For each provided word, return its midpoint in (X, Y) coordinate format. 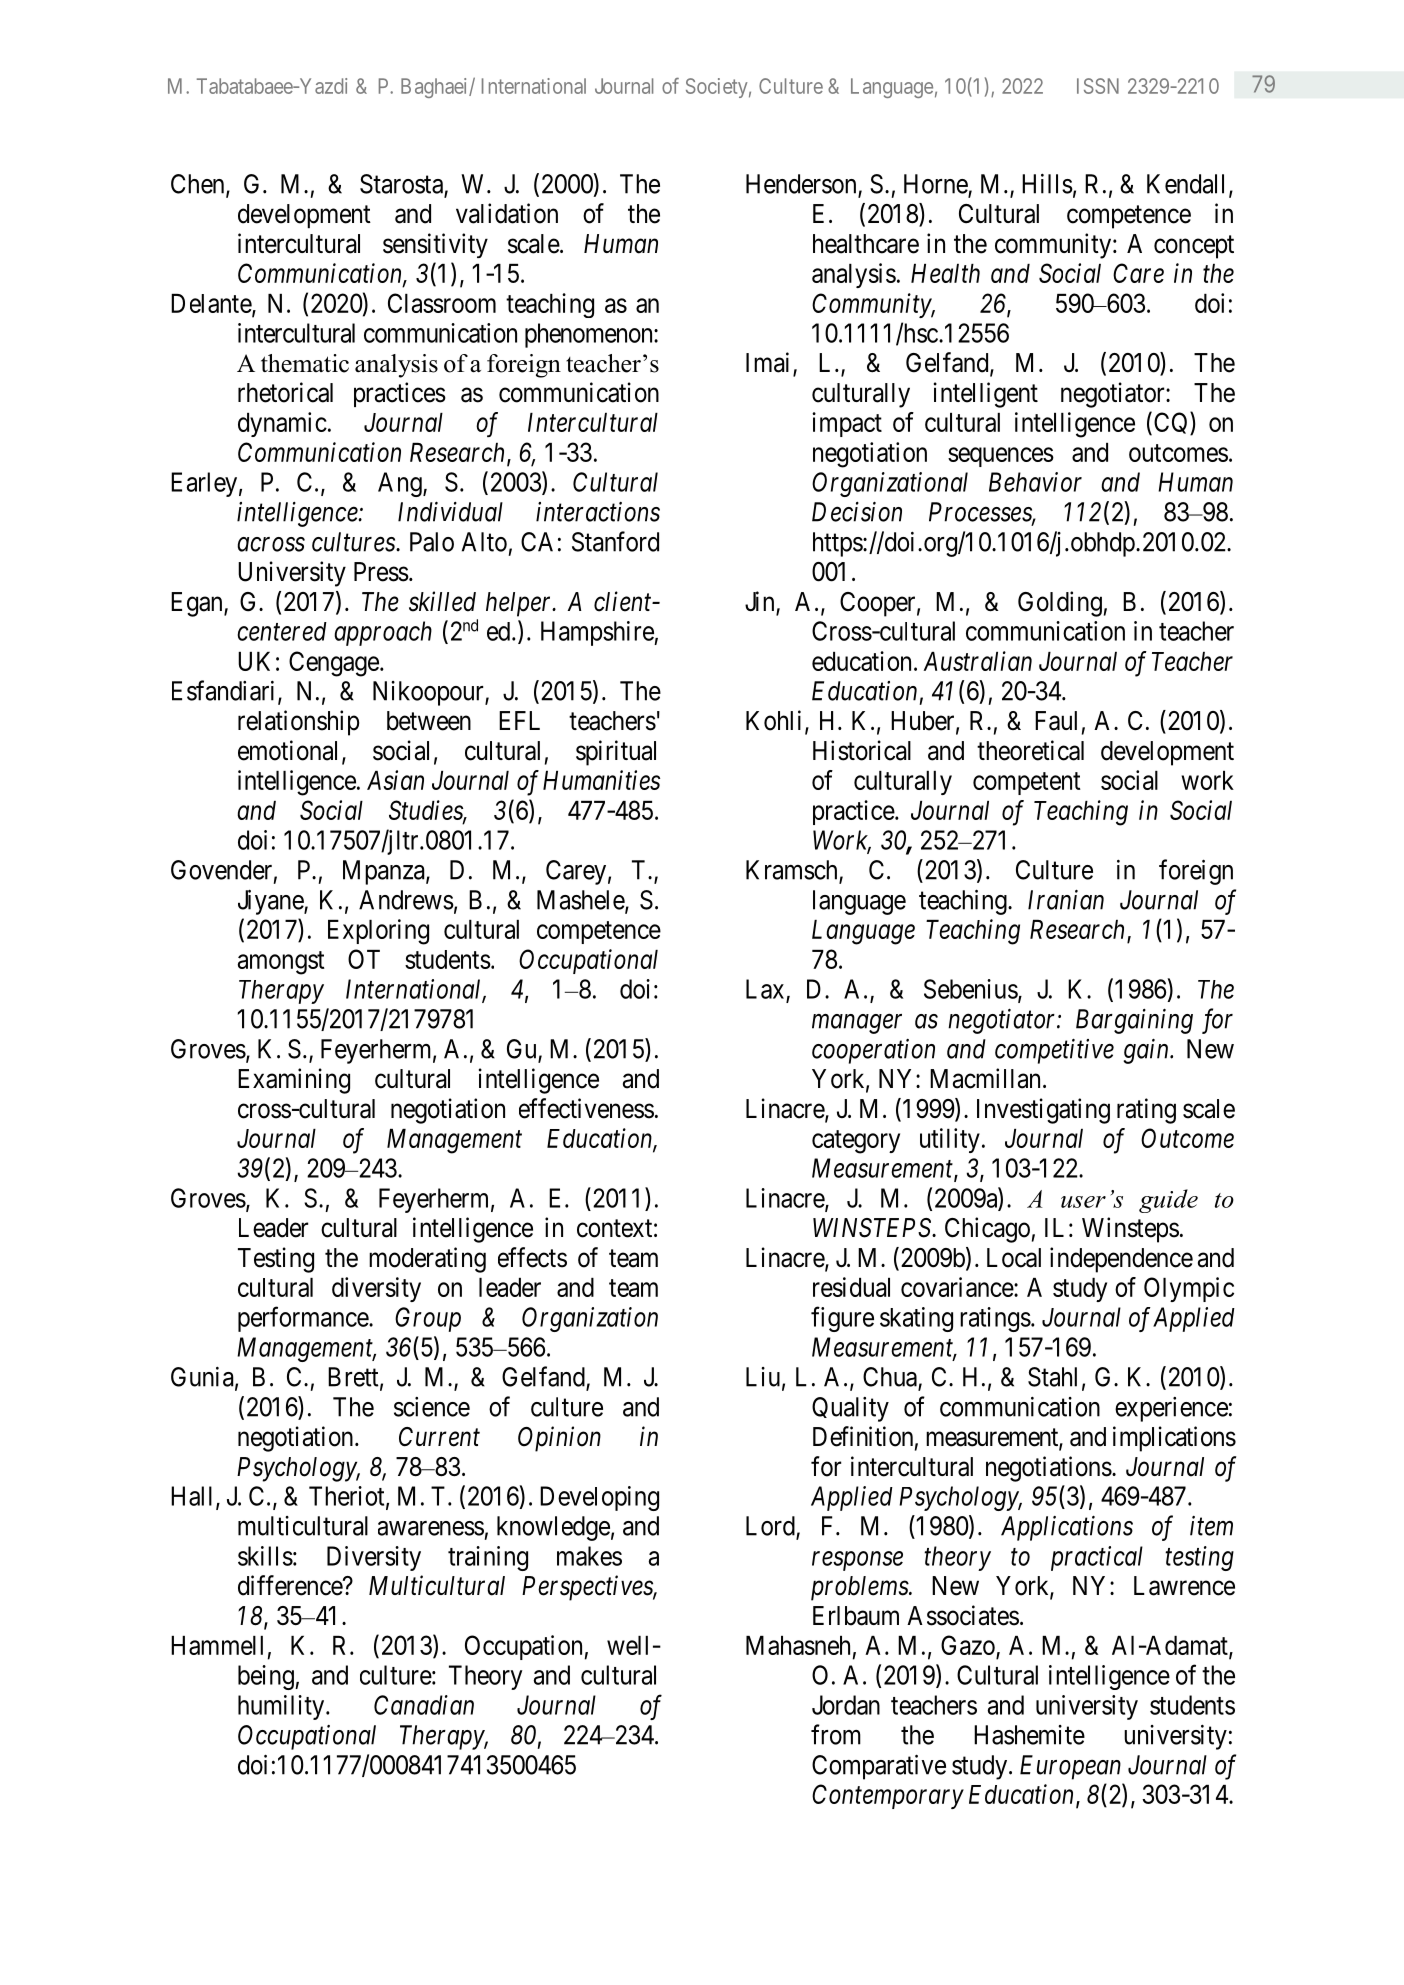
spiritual (616, 753)
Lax (766, 990)
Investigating (1043, 1111)
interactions (598, 512)
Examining (294, 1081)
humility (282, 1707)
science (432, 1407)
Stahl (1052, 1377)
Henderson (802, 185)
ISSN (1098, 86)
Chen (199, 185)
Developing (599, 1498)
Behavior (1035, 482)
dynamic (282, 424)
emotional (290, 751)
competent (1027, 783)
